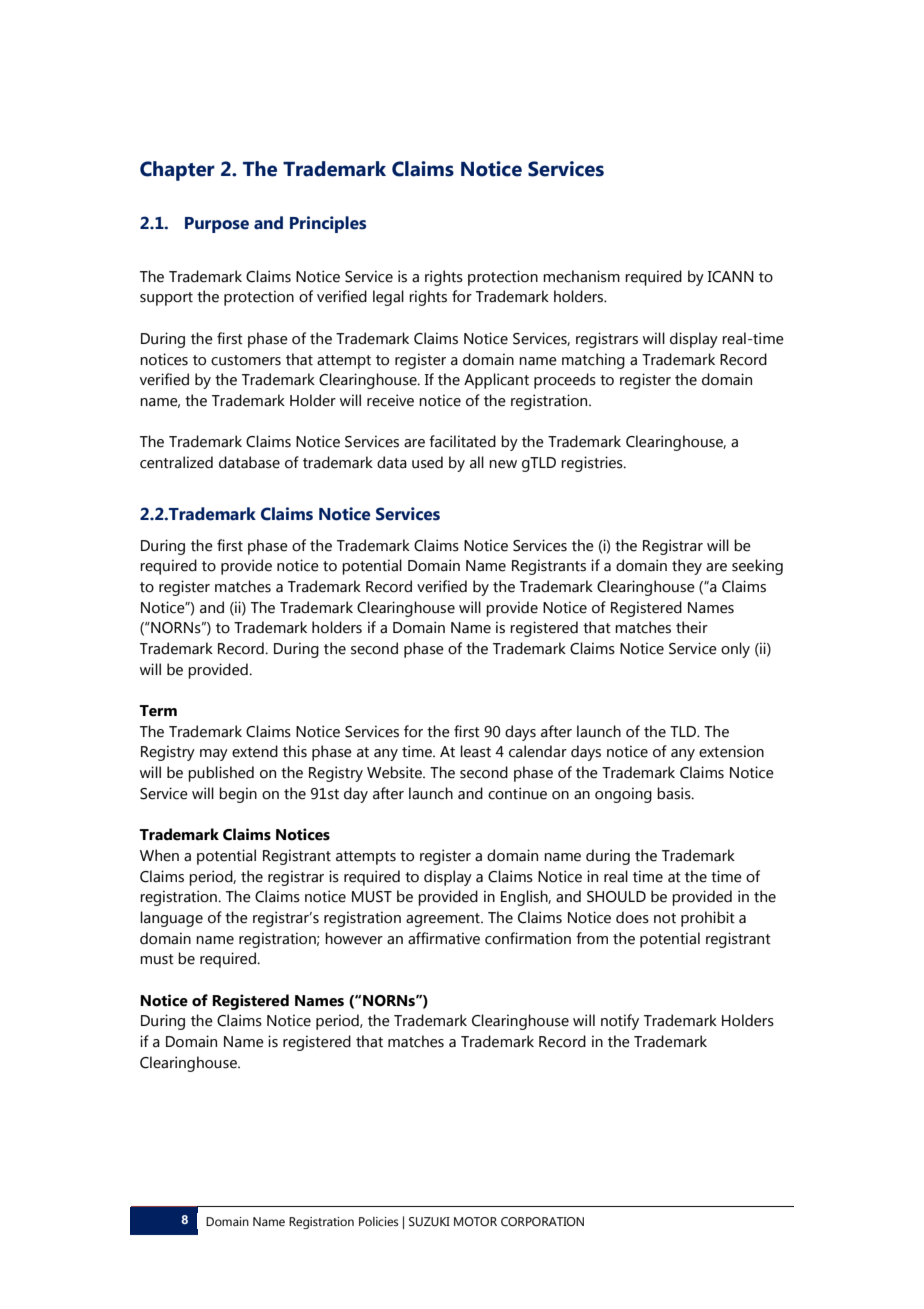  Describe the element at coordinates (217, 225) in the image. I see `Purpose` at that location.
